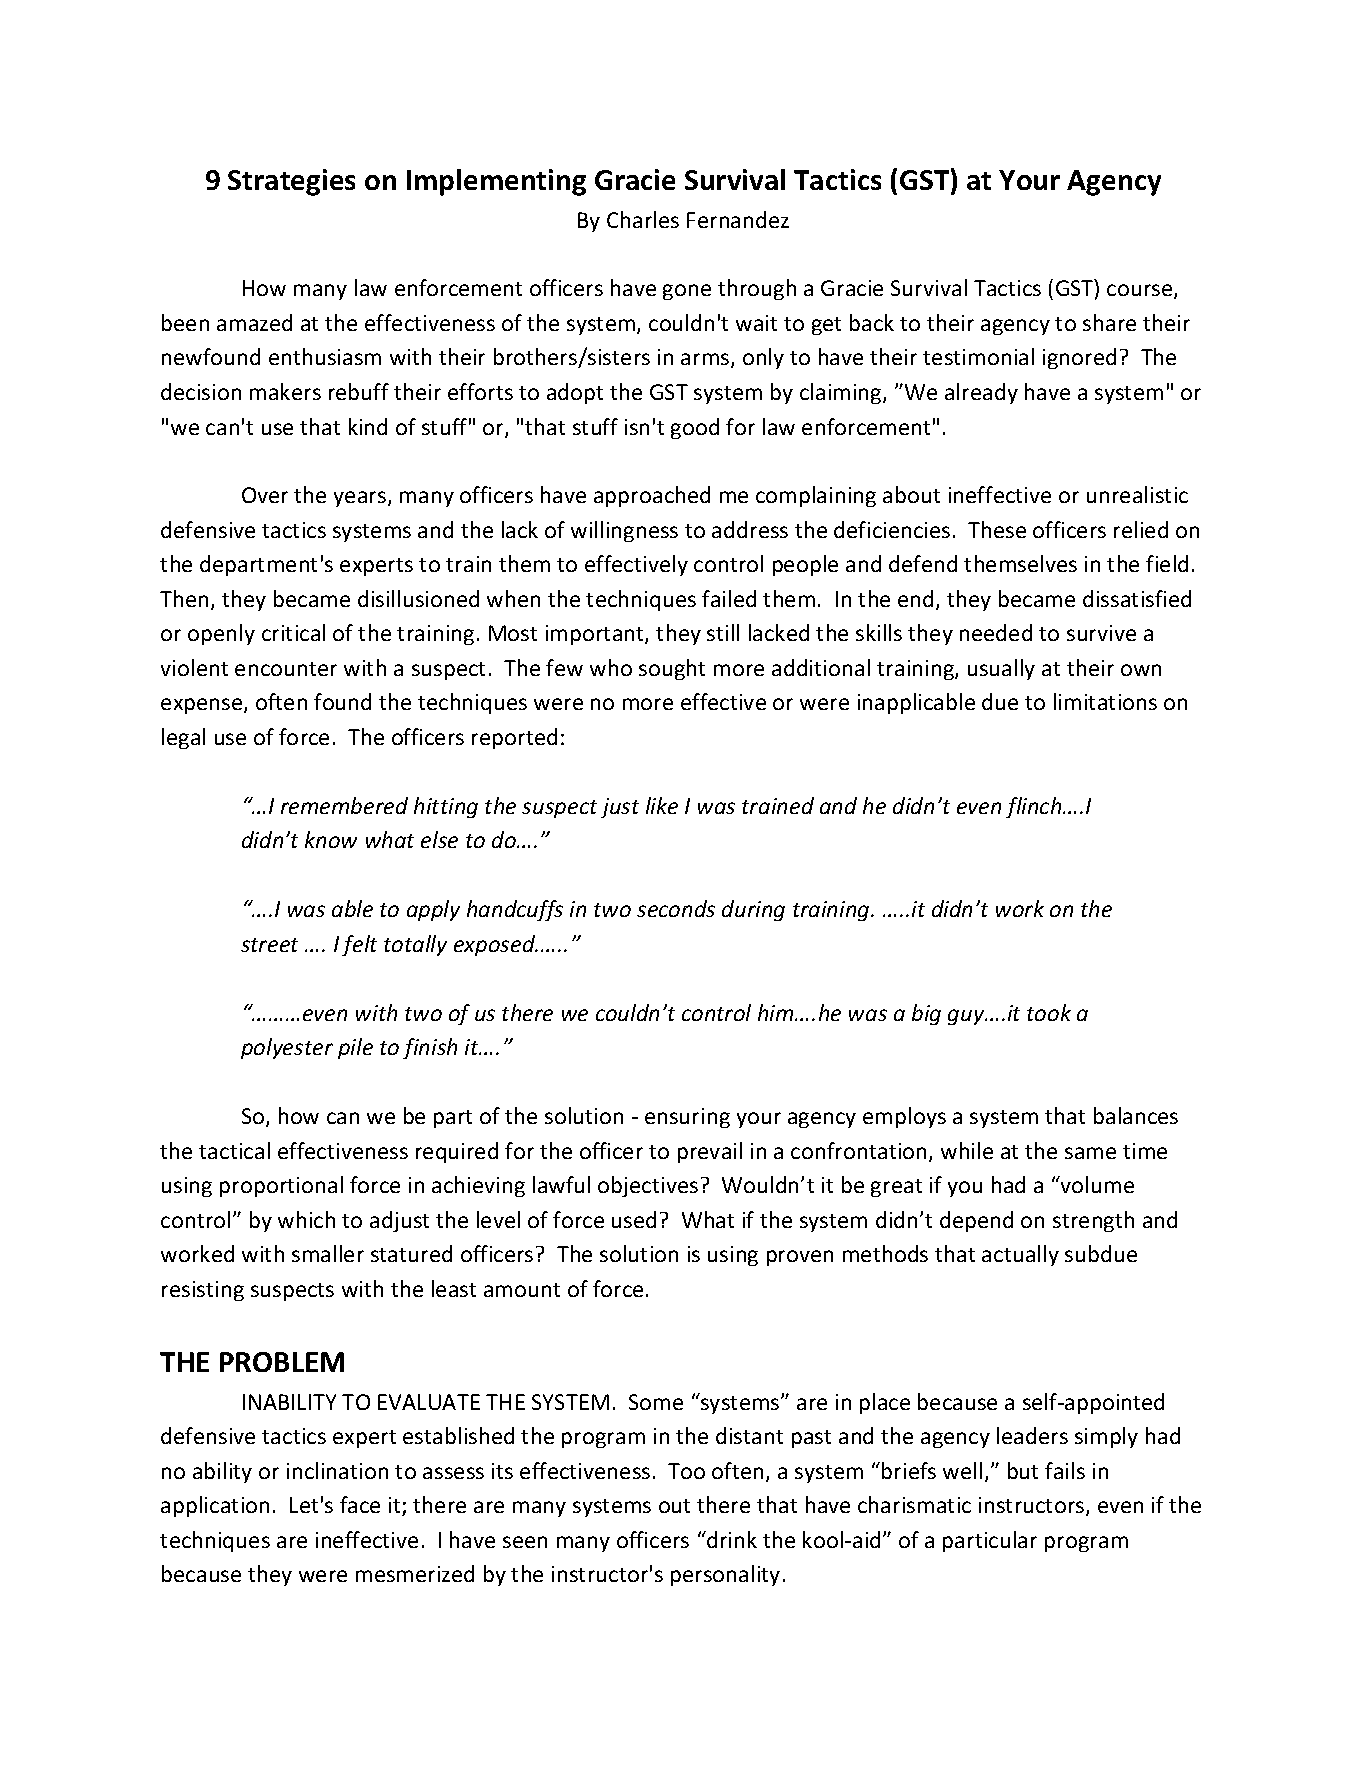 Image resolution: width=1367 pixels, height=1769 pixels. What do you see at coordinates (1141, 291) in the image?
I see `course` at bounding box center [1141, 291].
